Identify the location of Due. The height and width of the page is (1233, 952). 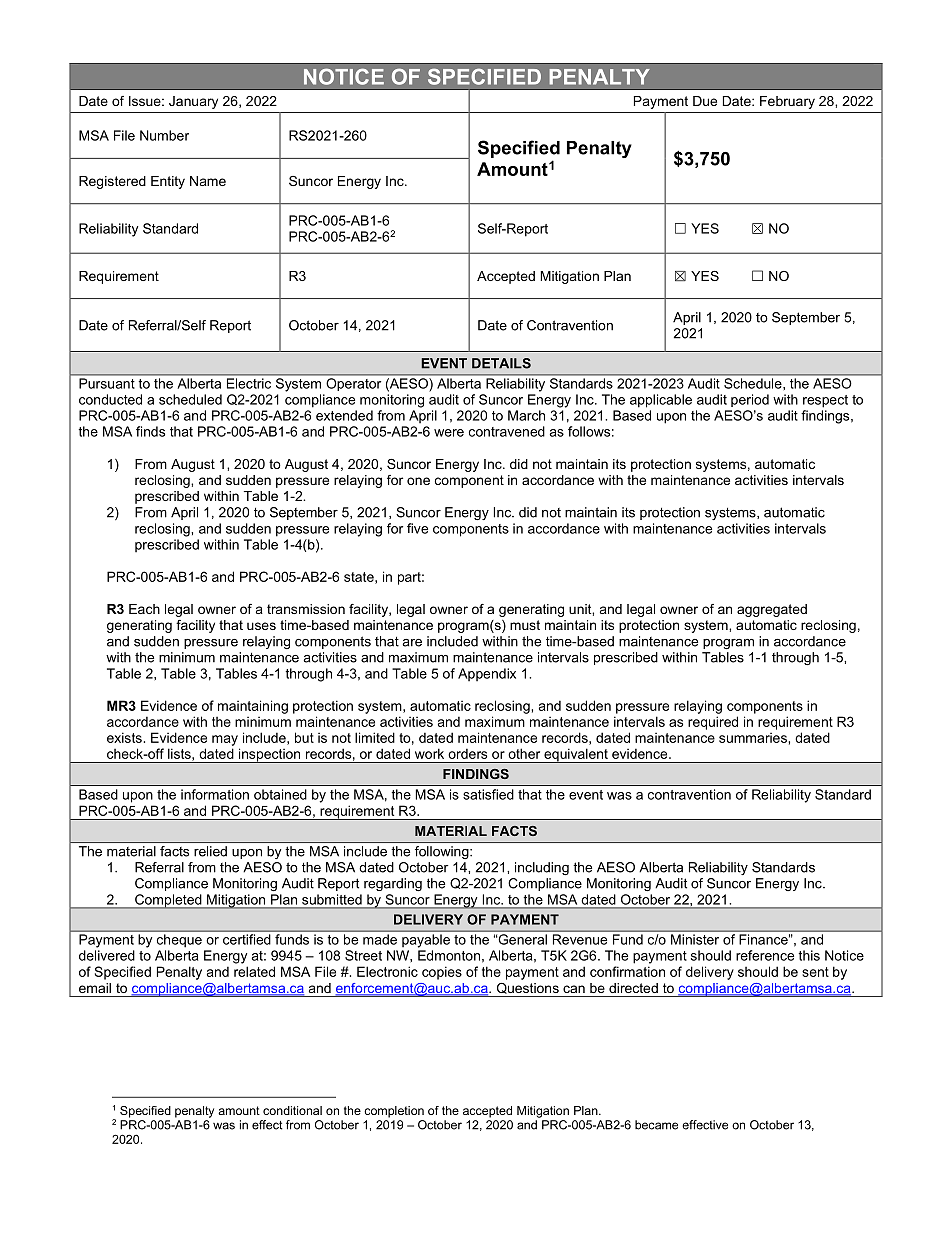
(705, 101).
